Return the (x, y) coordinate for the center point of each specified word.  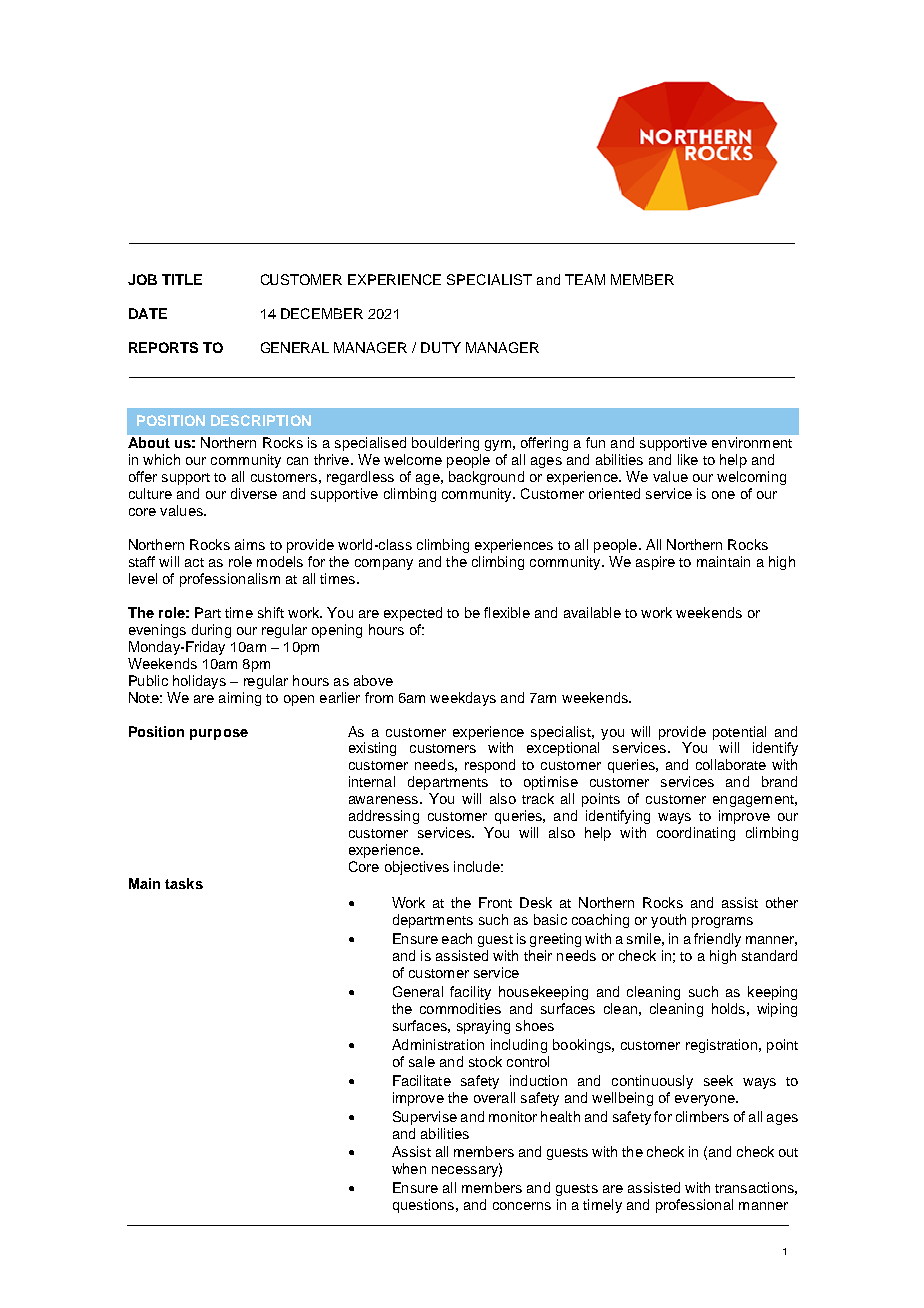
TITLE (182, 279)
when (409, 1168)
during (211, 631)
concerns (522, 1206)
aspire (655, 563)
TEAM (585, 279)
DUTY (441, 347)
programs (722, 922)
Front (495, 902)
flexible (507, 612)
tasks (184, 883)
